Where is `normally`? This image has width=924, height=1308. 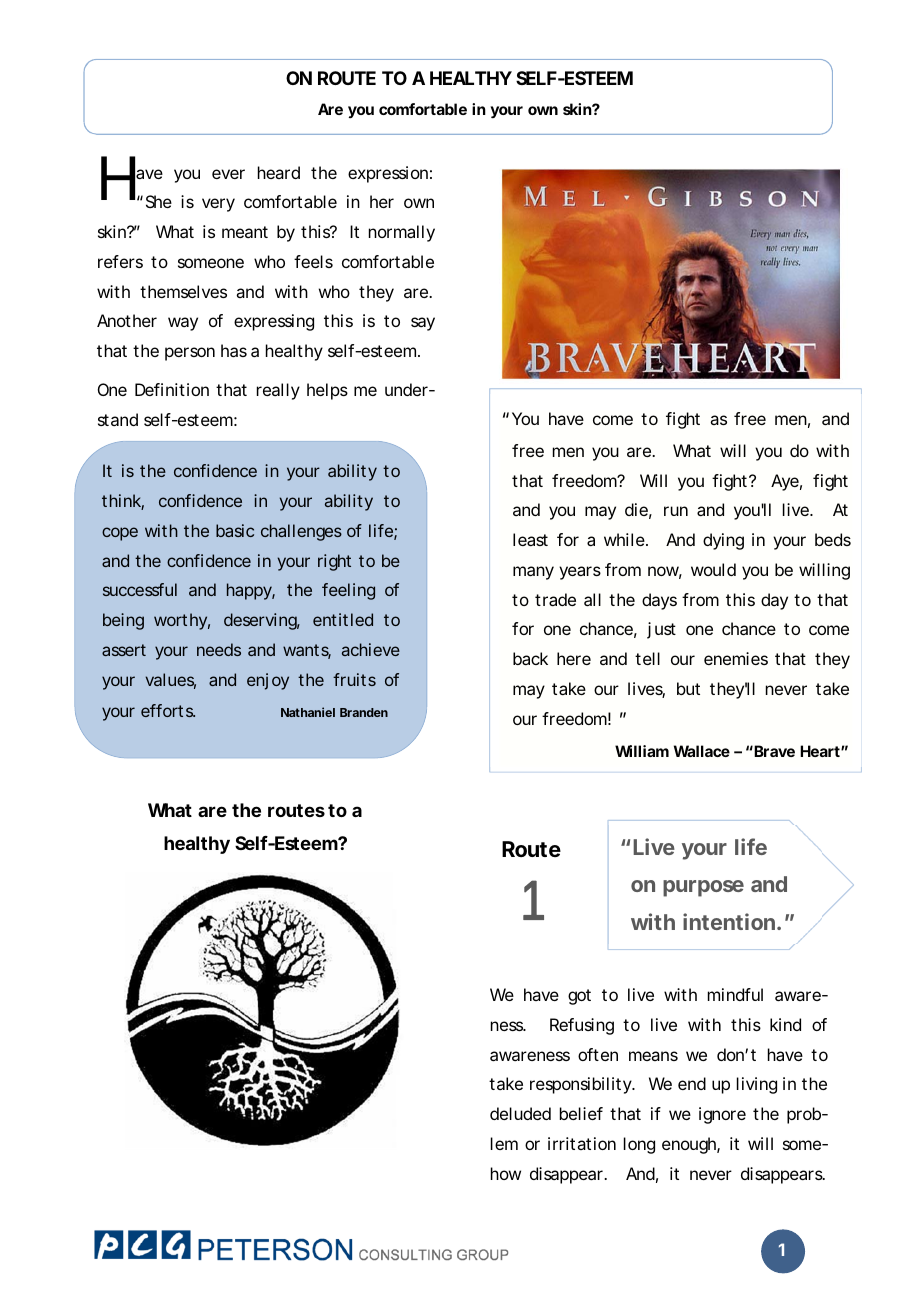 normally is located at coordinates (402, 233).
